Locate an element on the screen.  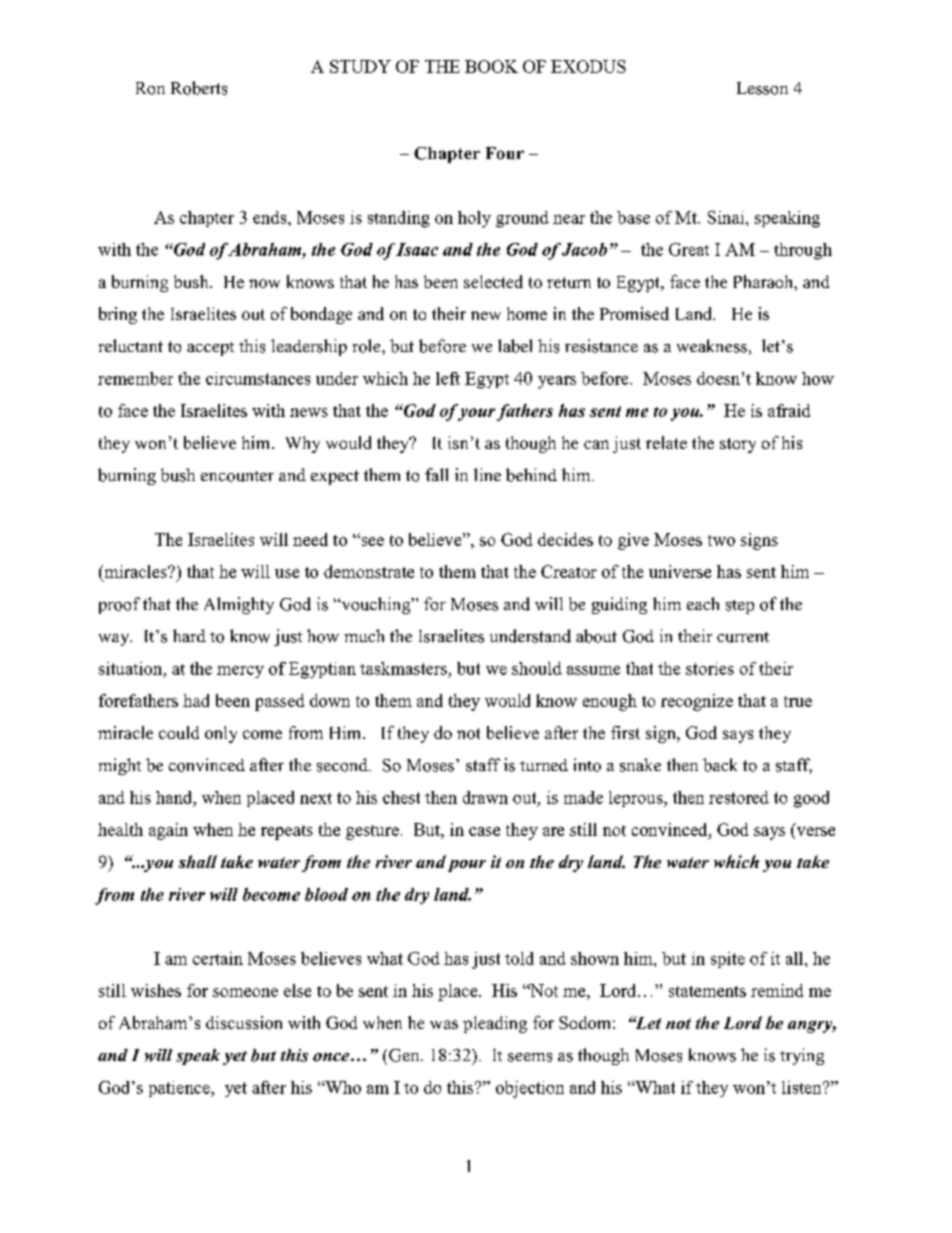
hard is located at coordinates (189, 635).
